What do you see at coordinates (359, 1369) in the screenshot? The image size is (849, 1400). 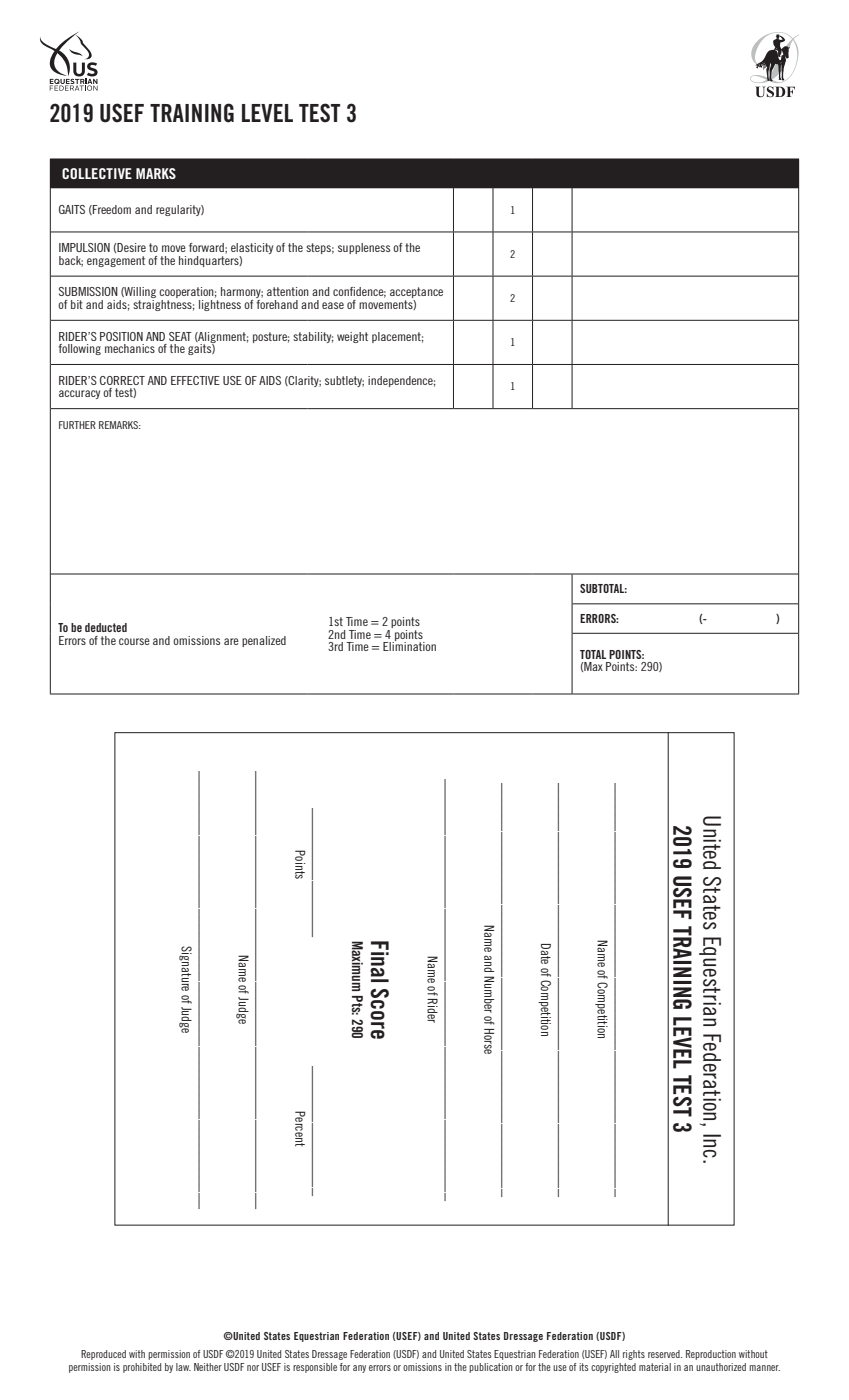 I see `any` at bounding box center [359, 1369].
